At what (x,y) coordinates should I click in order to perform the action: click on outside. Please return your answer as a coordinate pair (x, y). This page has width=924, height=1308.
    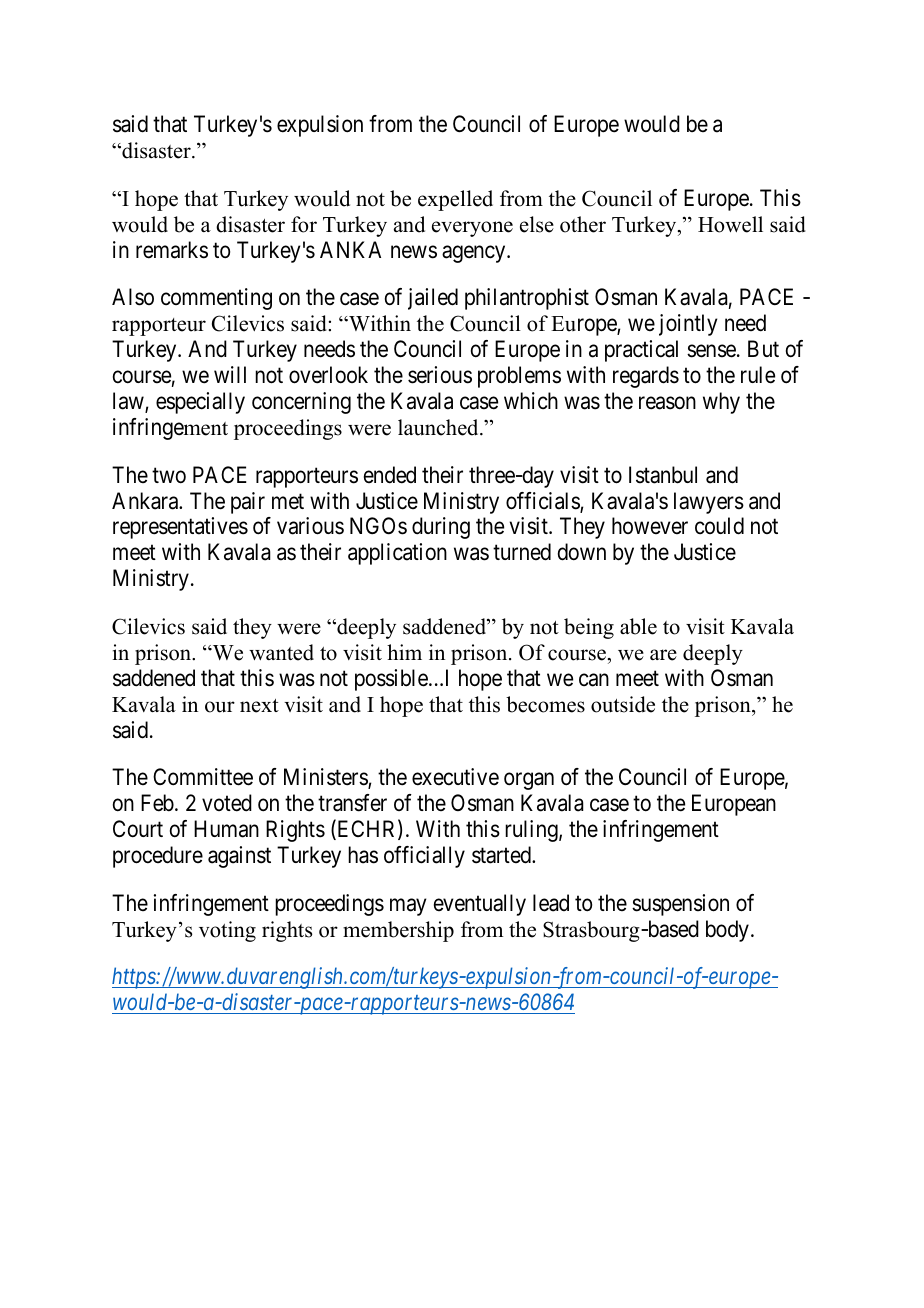
    Looking at the image, I should click on (623, 704).
